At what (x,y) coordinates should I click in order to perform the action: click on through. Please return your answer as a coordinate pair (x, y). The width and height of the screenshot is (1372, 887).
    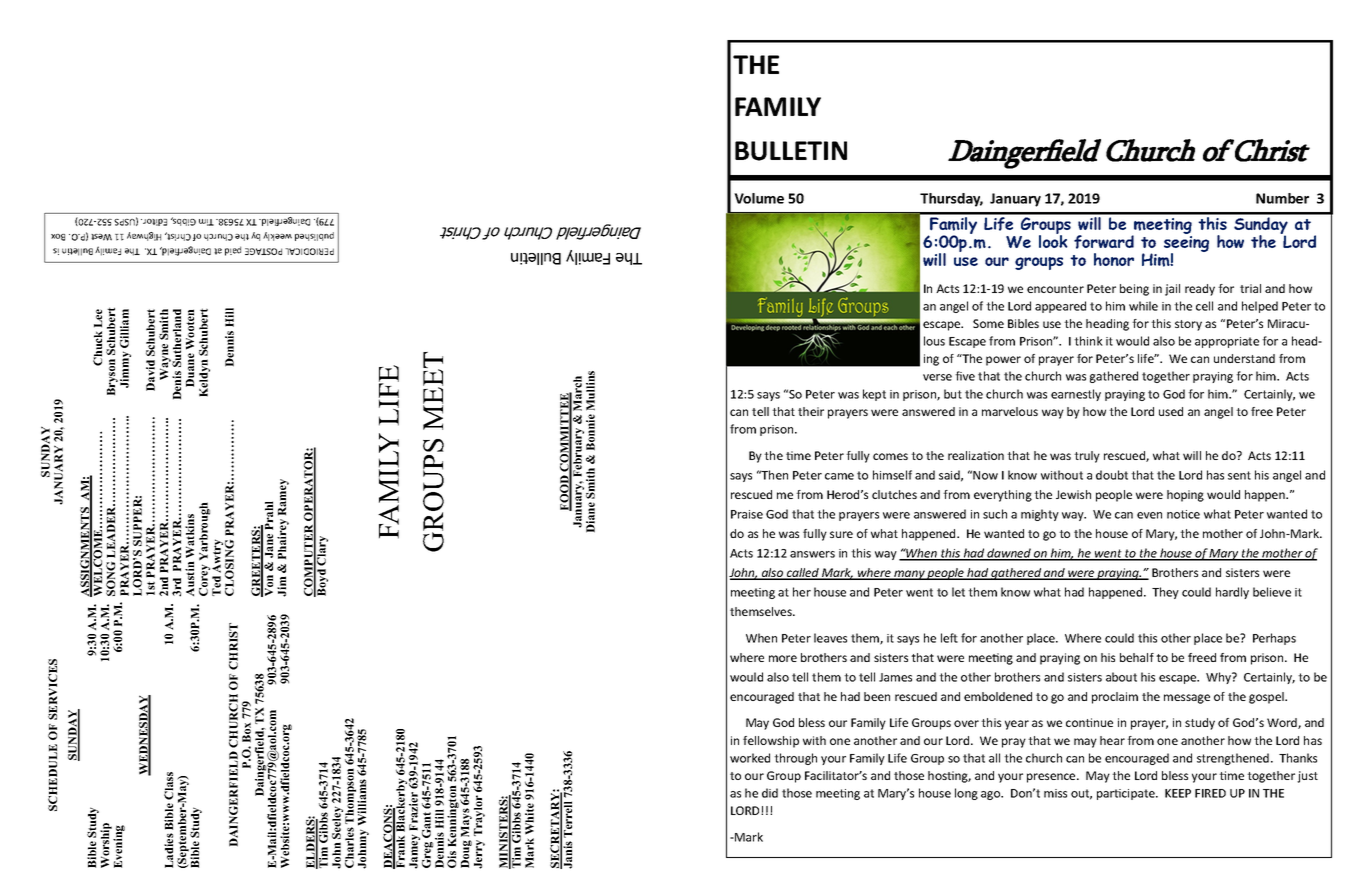
    Looking at the image, I should click on (795, 759).
